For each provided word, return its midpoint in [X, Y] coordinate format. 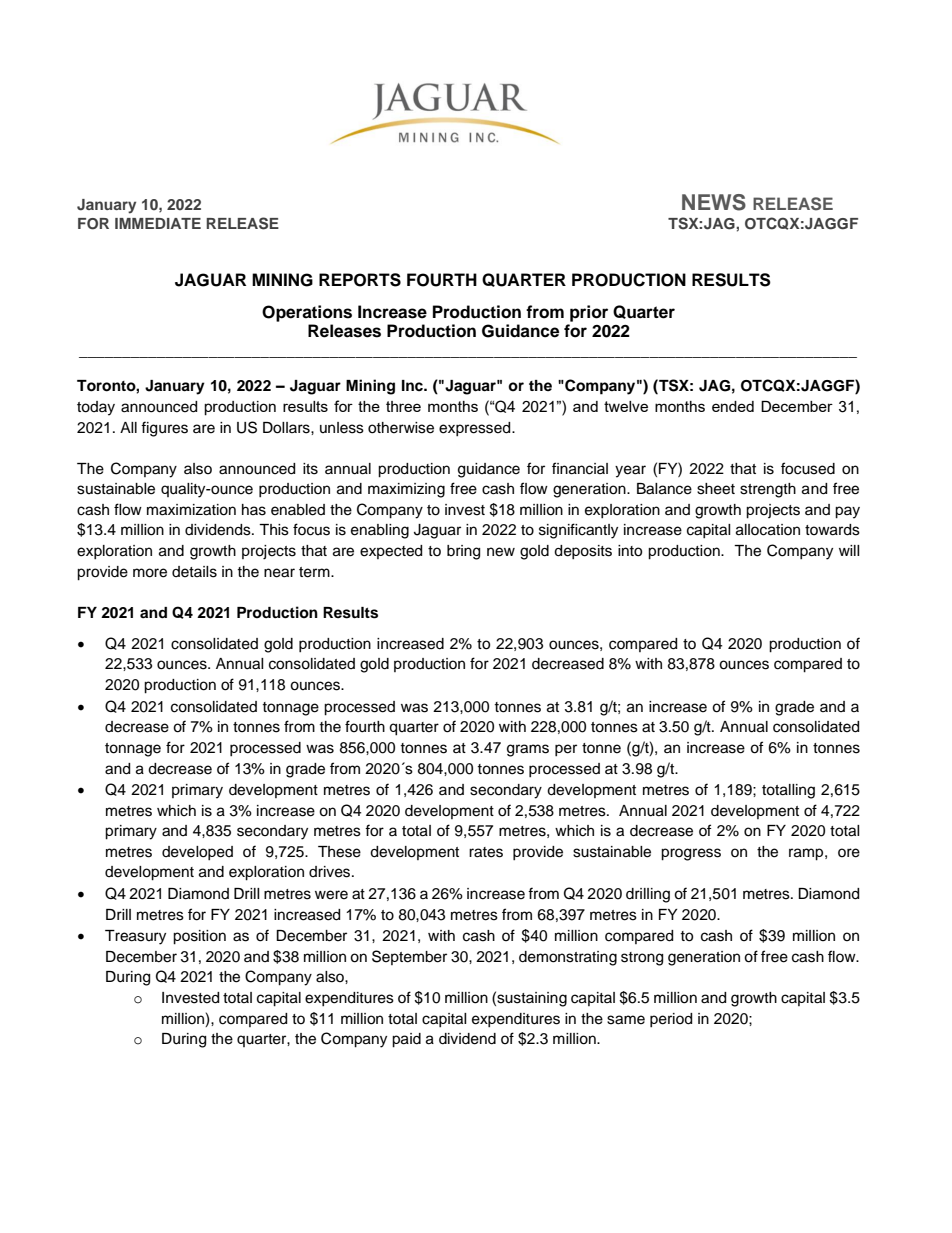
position [199, 937]
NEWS [714, 202]
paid [406, 1040]
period [671, 1020]
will [849, 550]
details [194, 572]
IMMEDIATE [158, 223]
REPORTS [360, 280]
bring [463, 552]
